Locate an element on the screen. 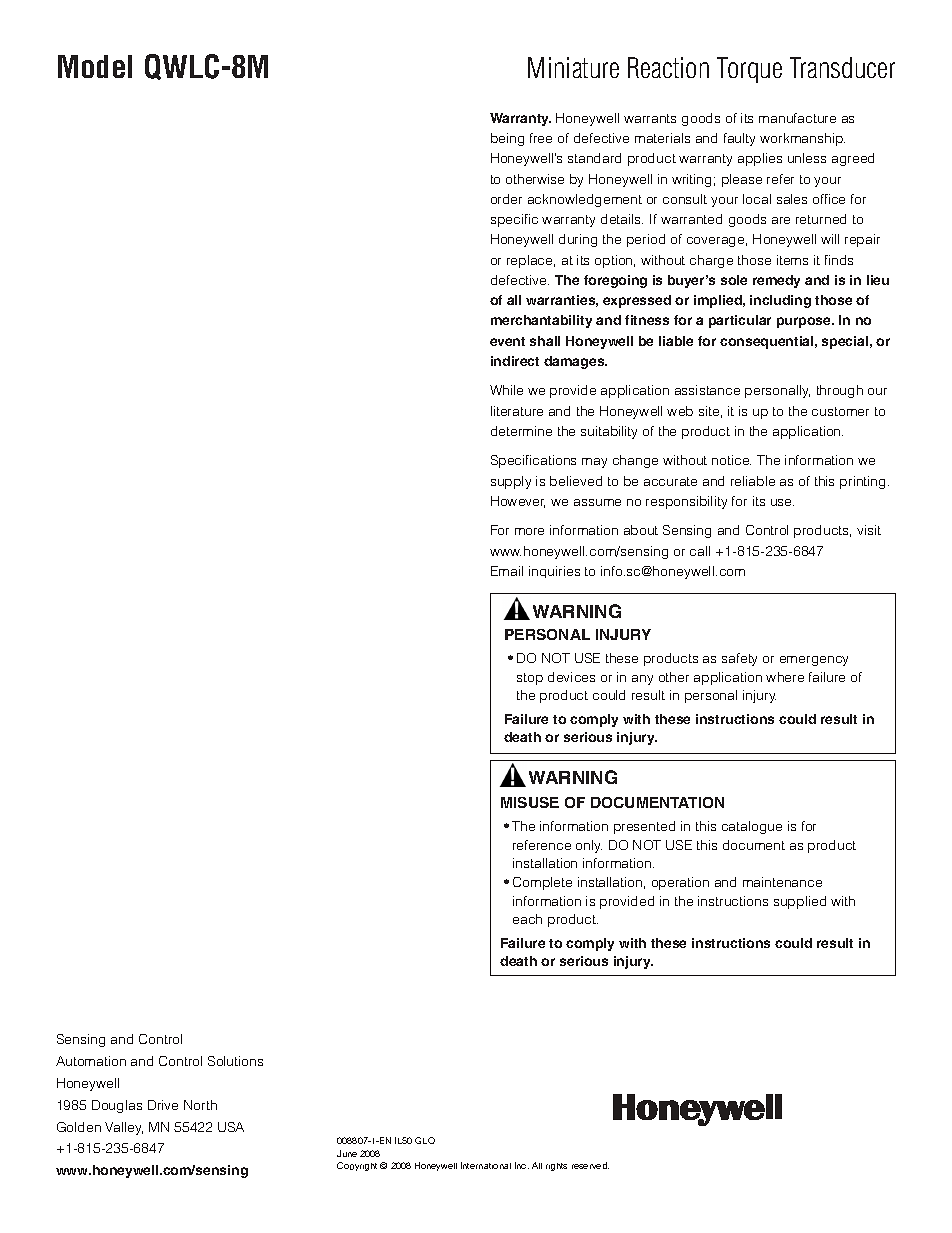 The height and width of the screenshot is (1233, 952). Email is located at coordinates (507, 571).
